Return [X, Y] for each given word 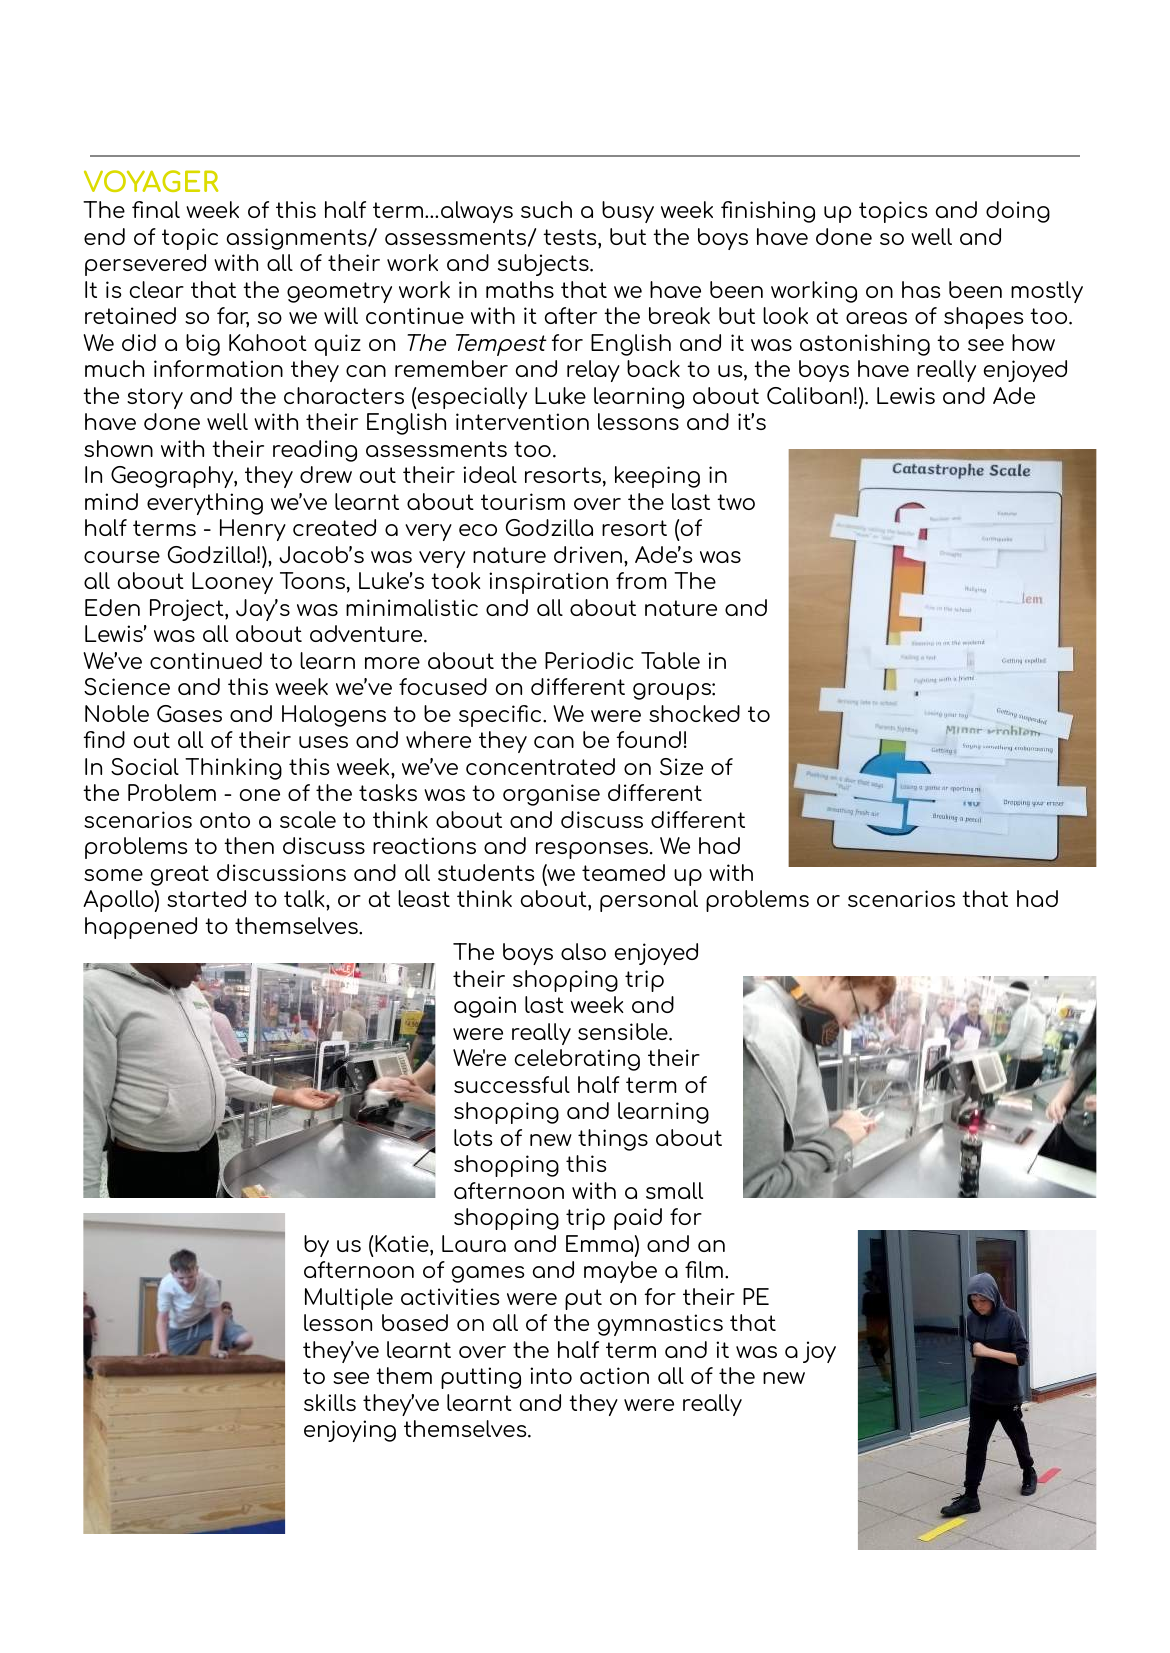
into [551, 1375]
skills [330, 1402]
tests [571, 238]
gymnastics [660, 1325]
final [156, 209]
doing [1018, 212]
